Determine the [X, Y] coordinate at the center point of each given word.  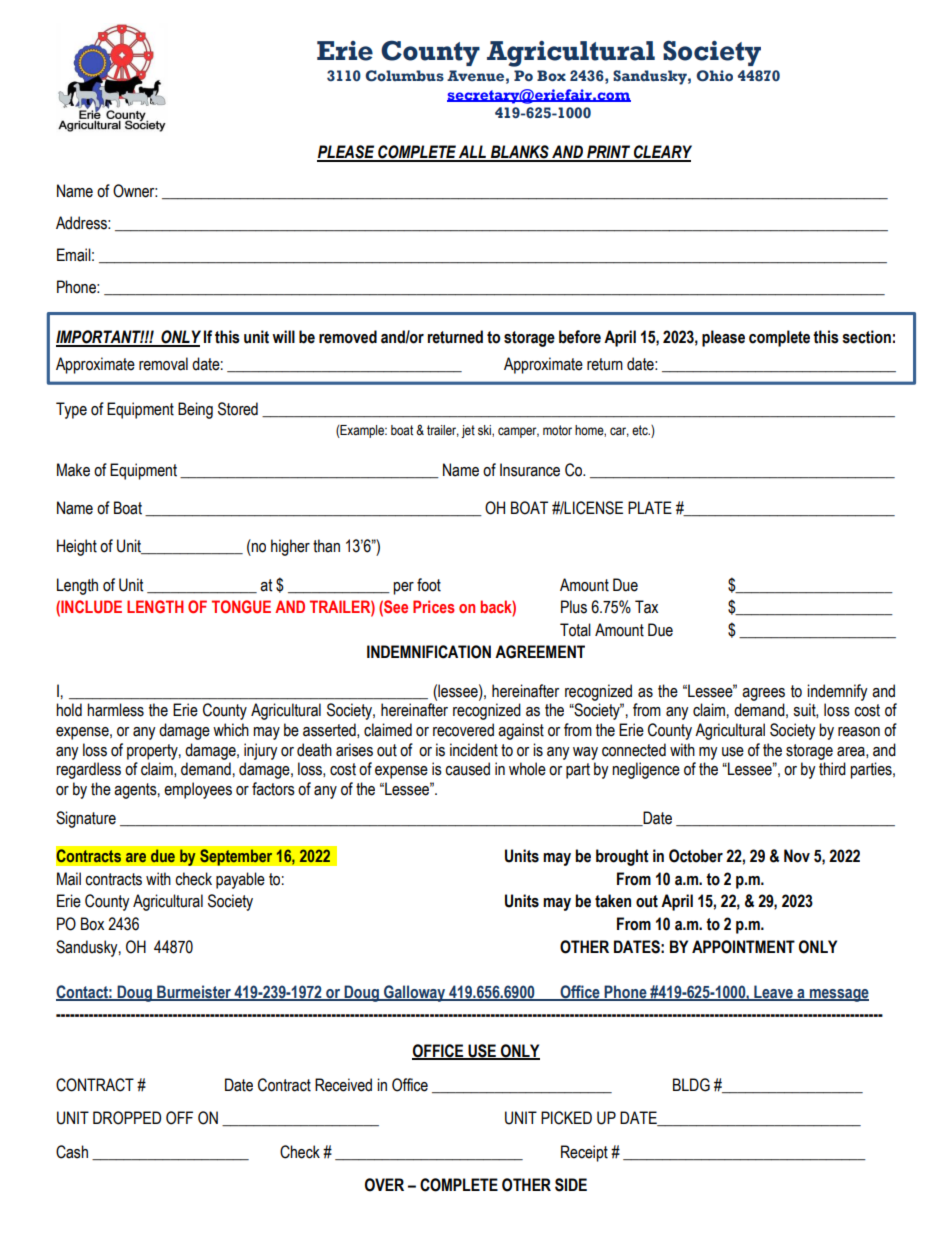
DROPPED [127, 1118]
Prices [434, 606]
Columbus [404, 76]
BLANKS [520, 153]
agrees [763, 694]
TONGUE [241, 606]
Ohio [714, 76]
